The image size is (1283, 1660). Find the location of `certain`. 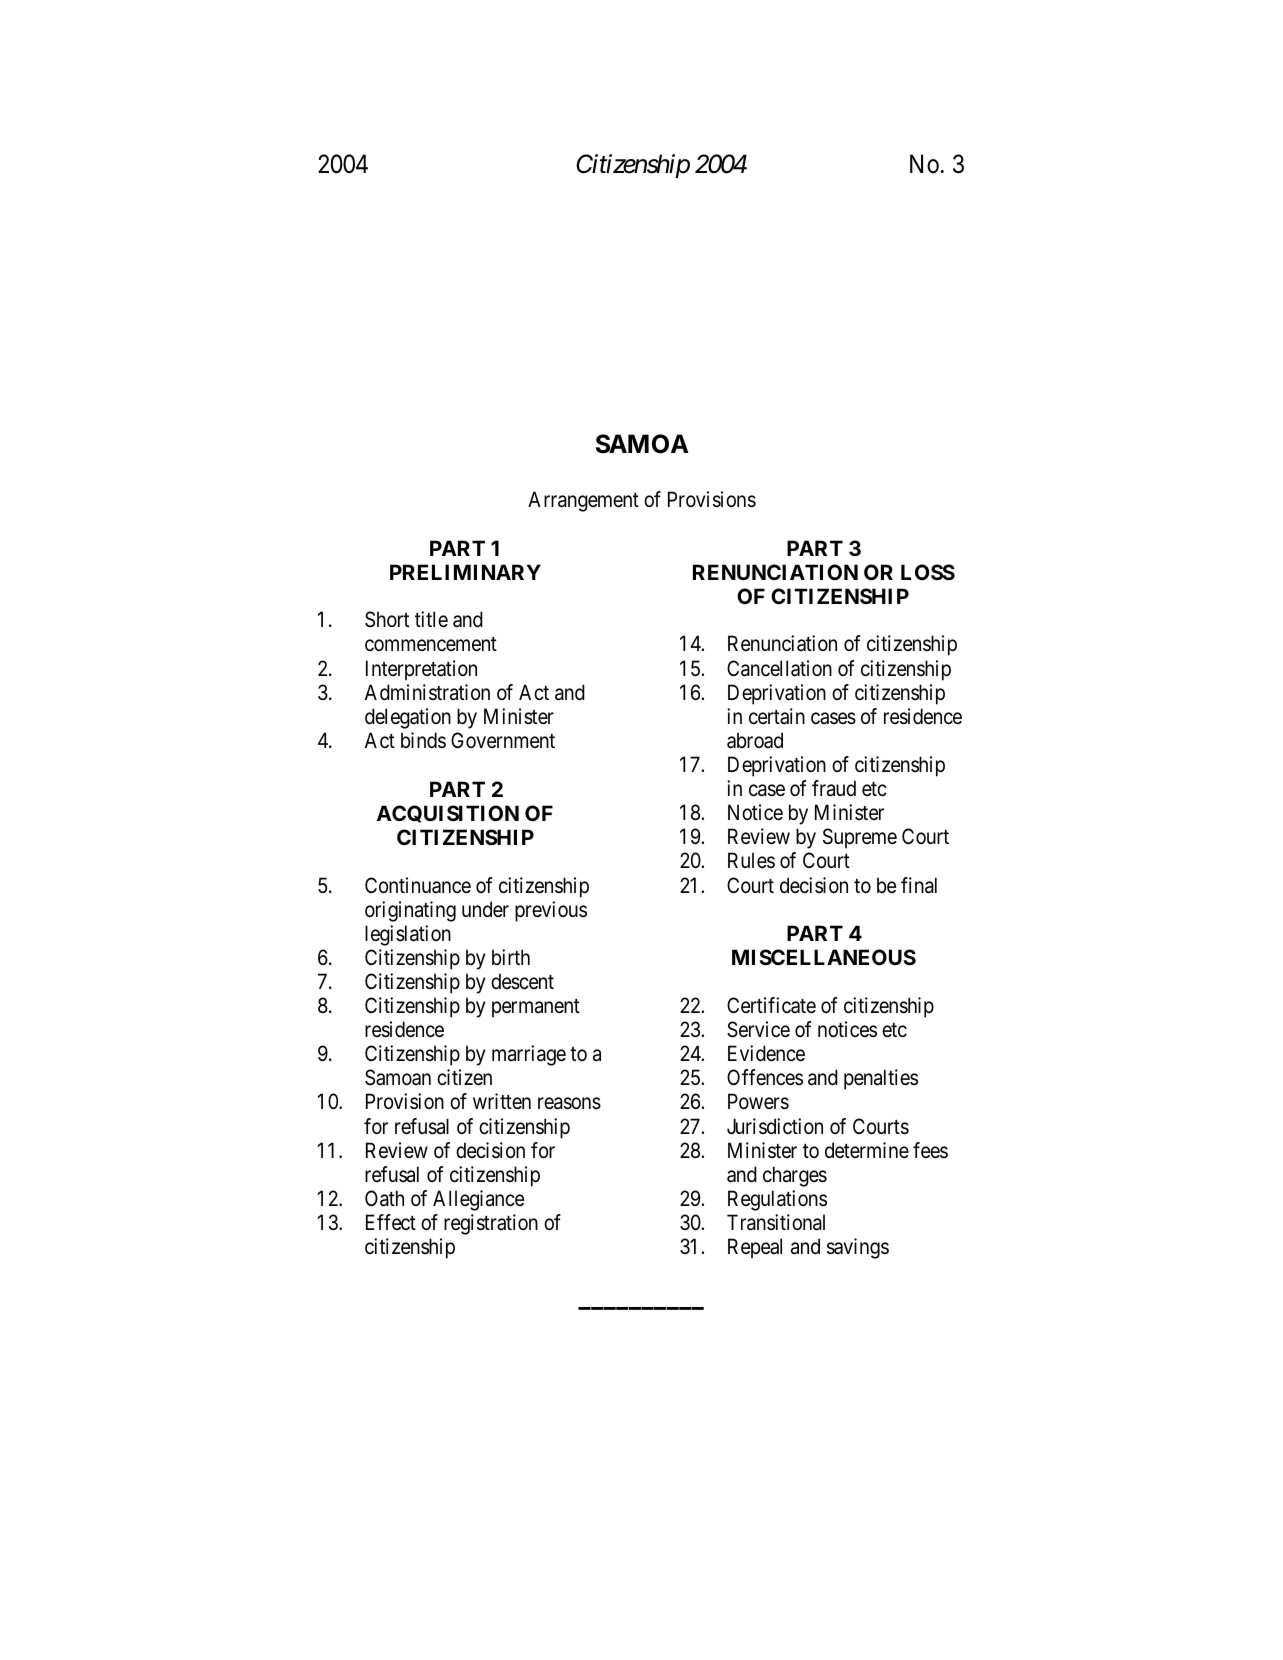

certain is located at coordinates (777, 716).
